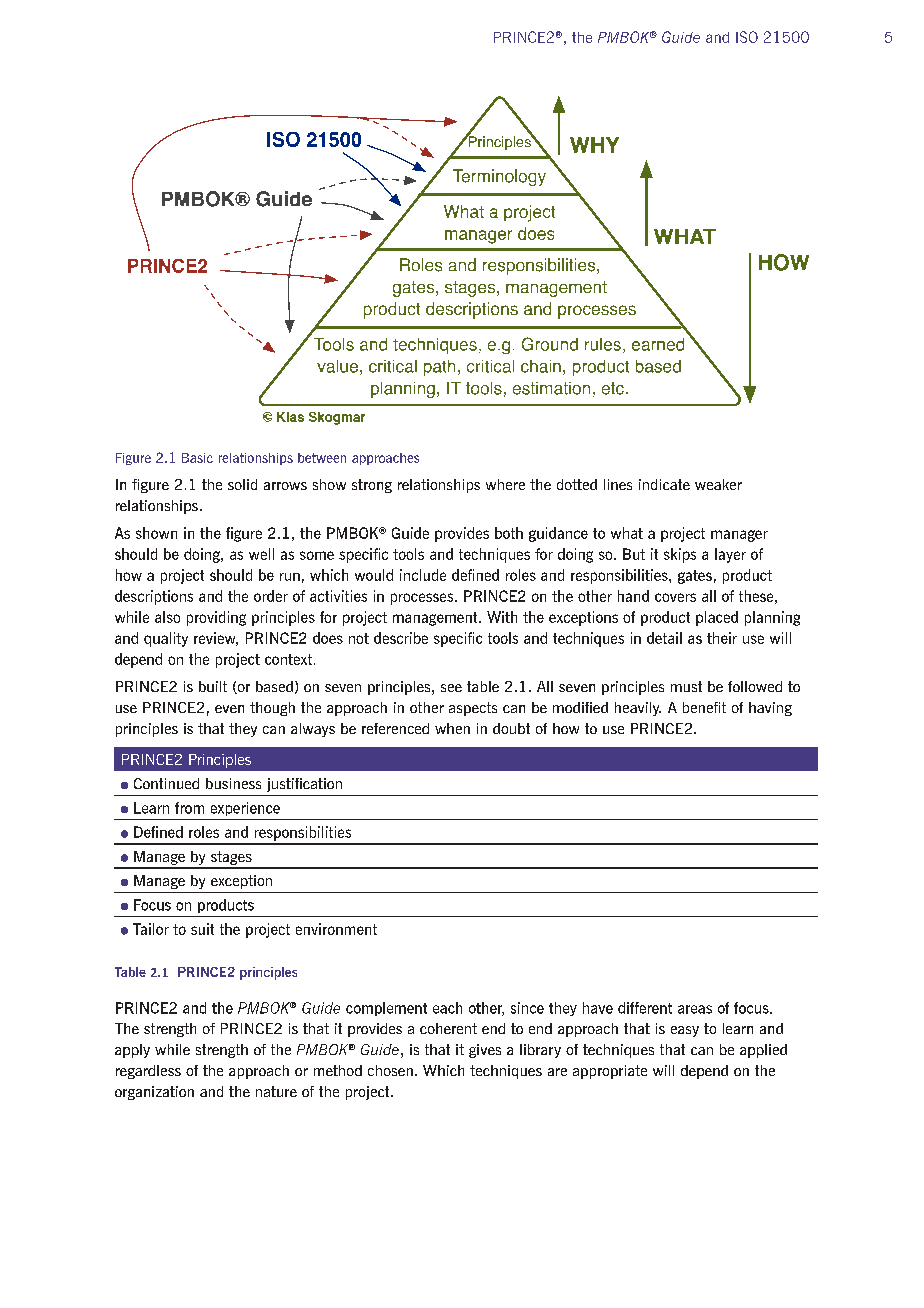 The image size is (924, 1308). I want to click on weaker, so click(718, 484).
